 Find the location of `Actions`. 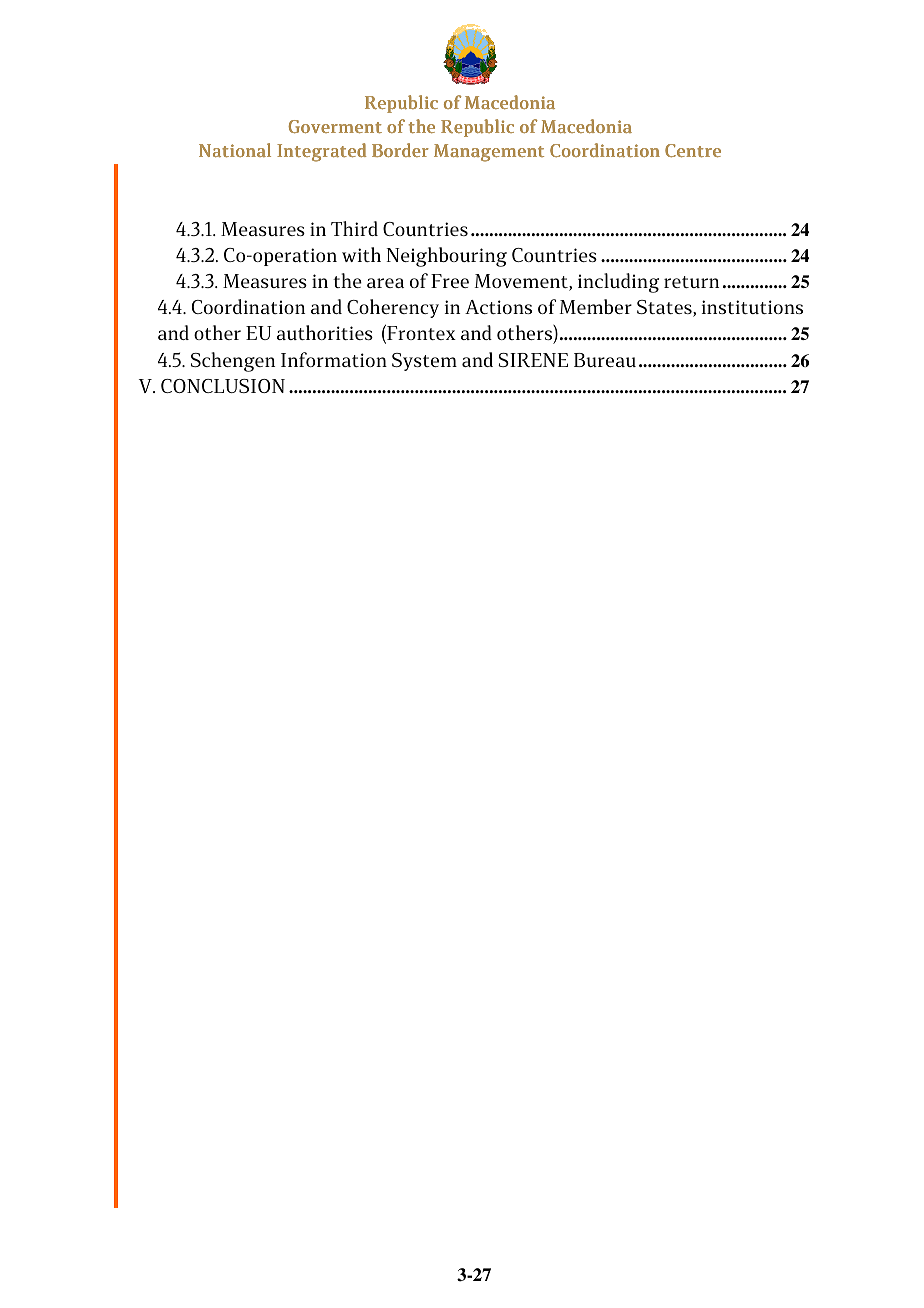

Actions is located at coordinates (498, 307).
